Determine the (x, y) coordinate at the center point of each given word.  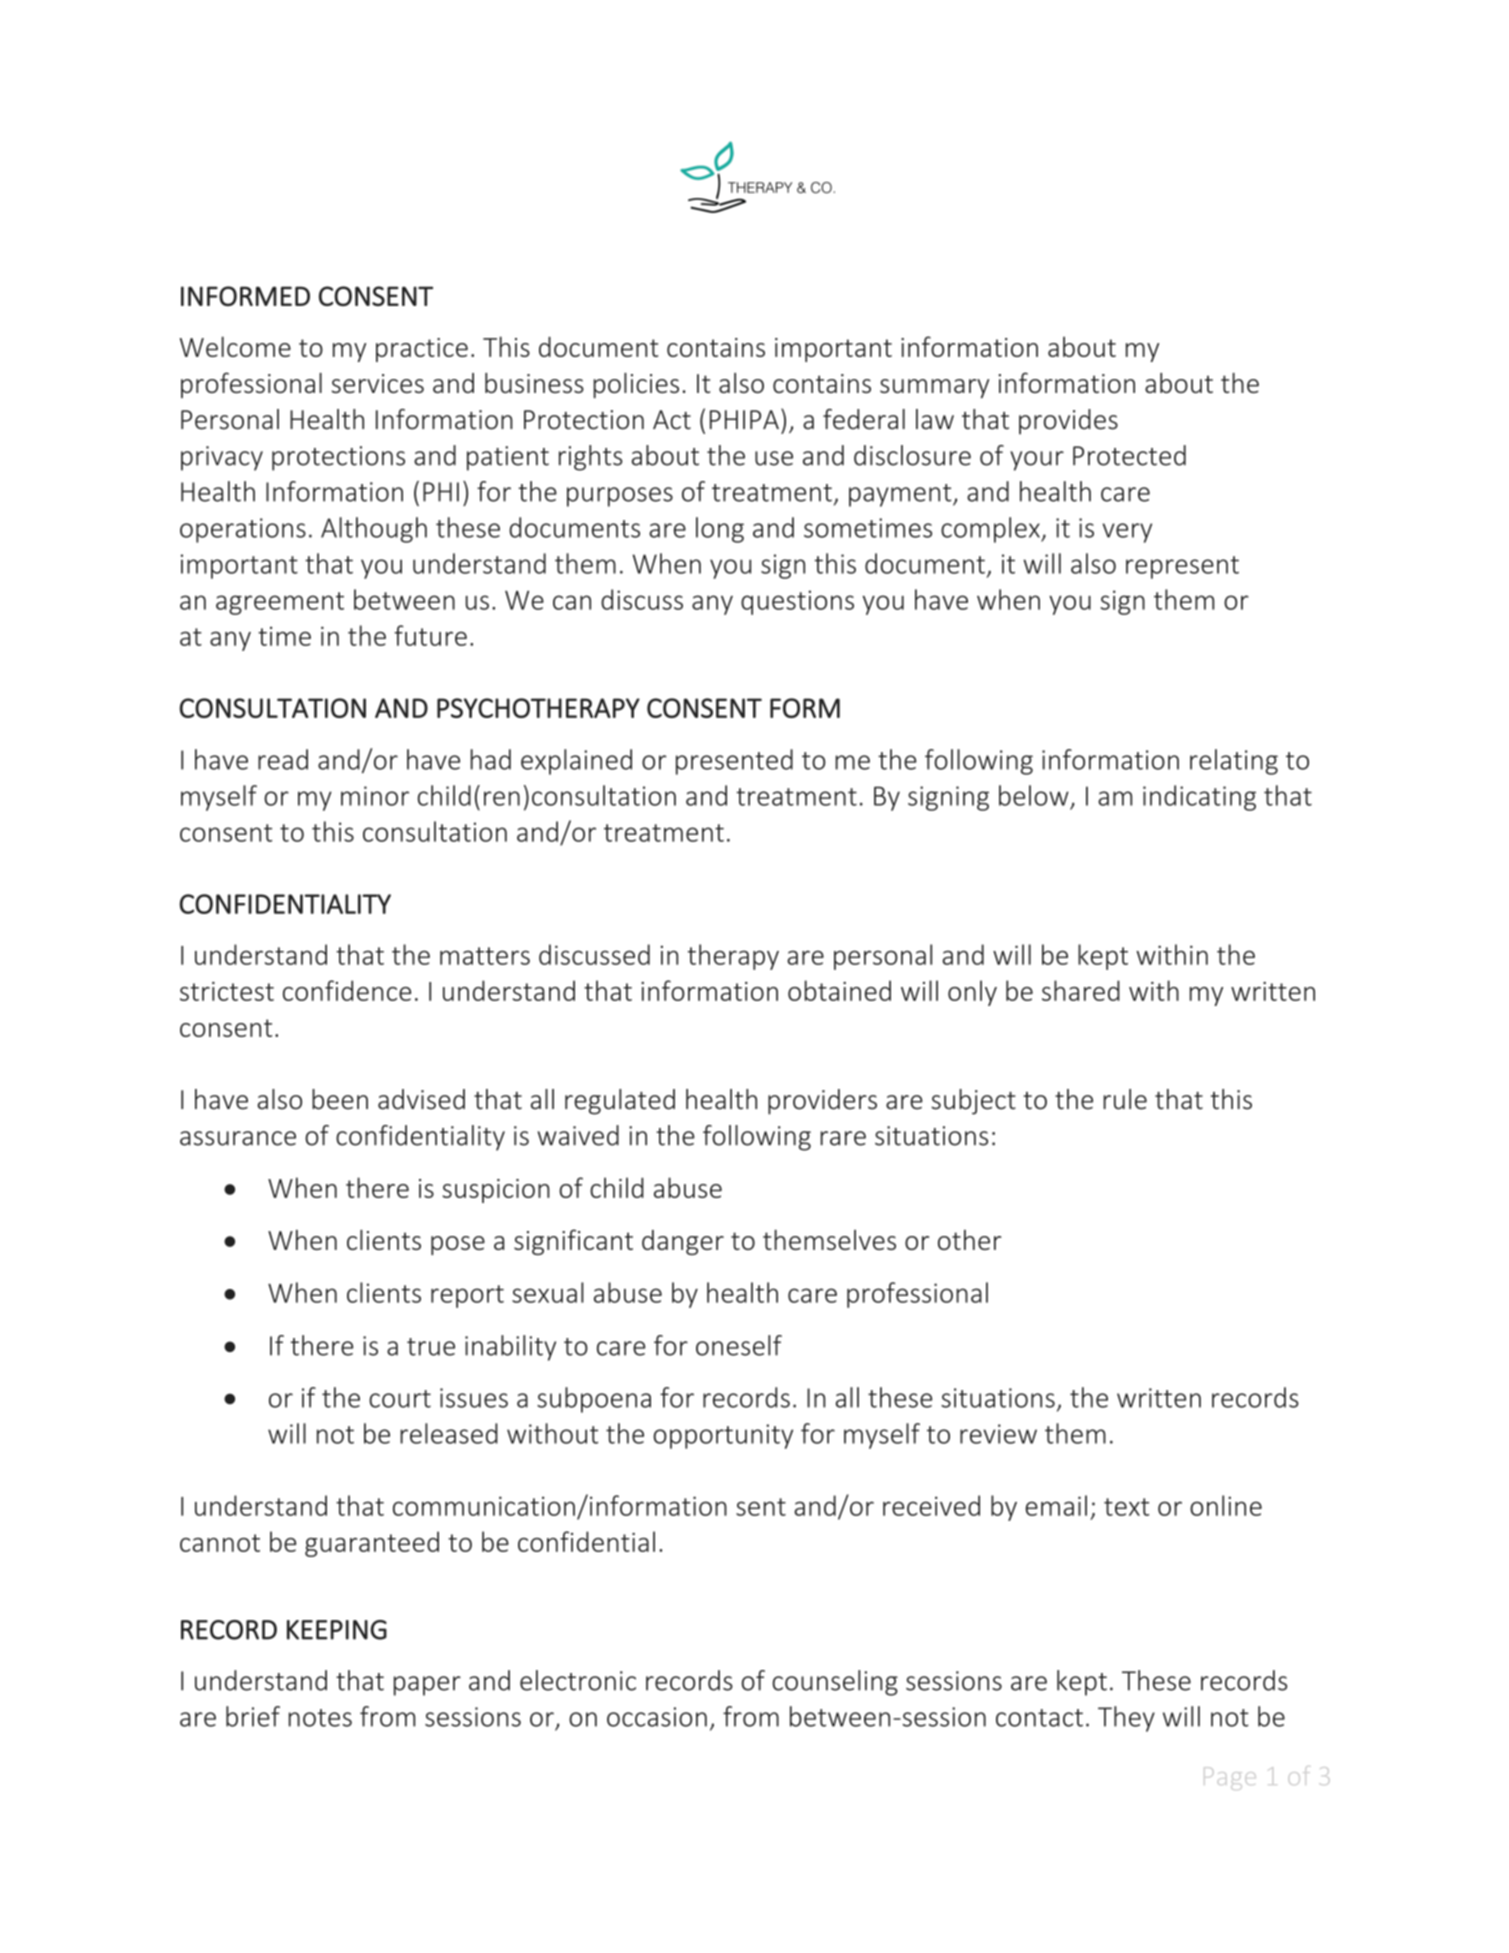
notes (320, 1718)
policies (636, 385)
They (1126, 1719)
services (378, 383)
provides (1068, 422)
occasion (657, 1717)
